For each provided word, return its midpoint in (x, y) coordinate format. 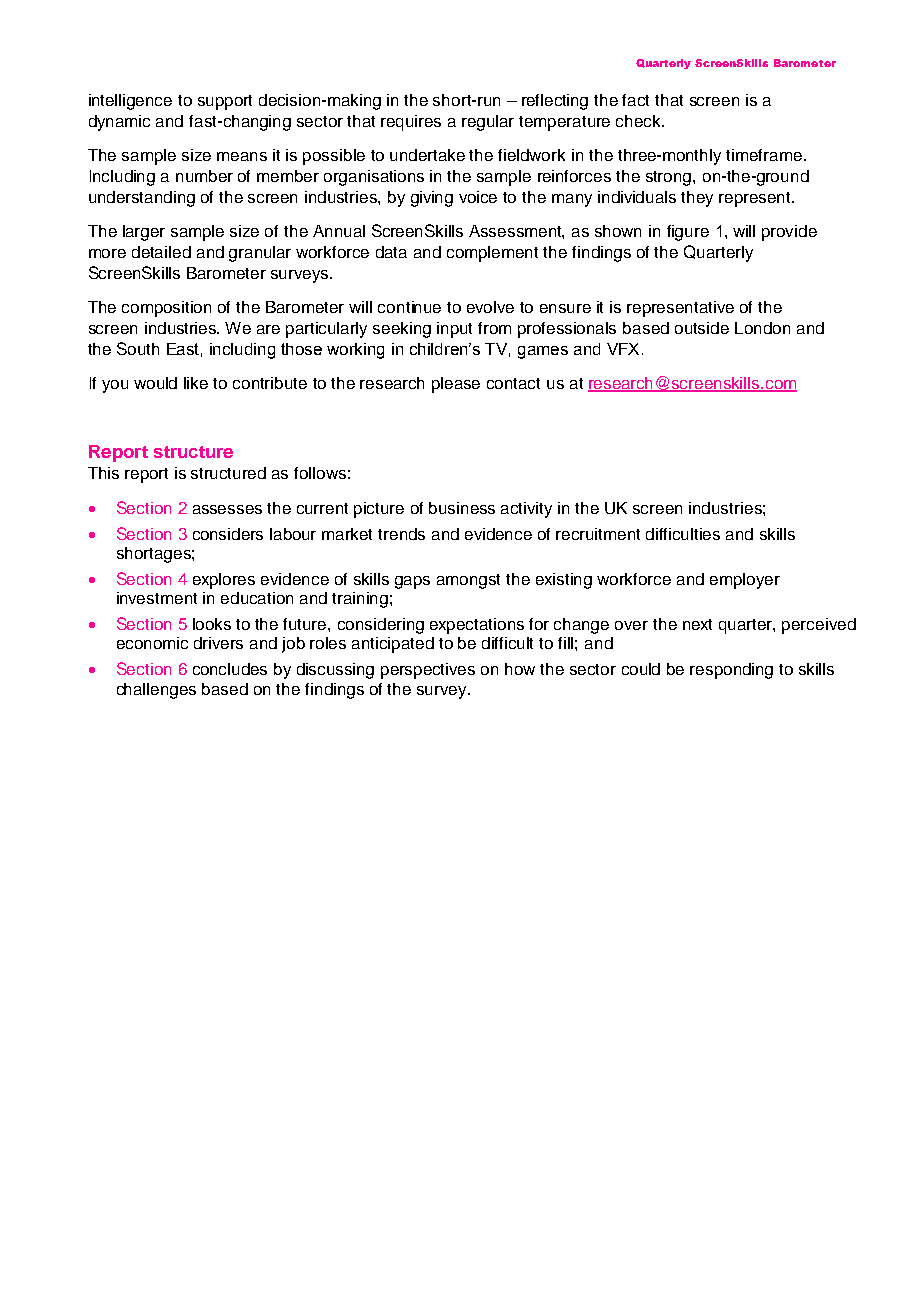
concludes (230, 669)
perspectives (428, 671)
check (639, 121)
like (196, 383)
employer (745, 581)
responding (731, 671)
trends (401, 534)
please (456, 385)
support (225, 102)
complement (492, 254)
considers (228, 534)
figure (688, 233)
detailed (161, 252)
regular (488, 123)
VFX (623, 349)
